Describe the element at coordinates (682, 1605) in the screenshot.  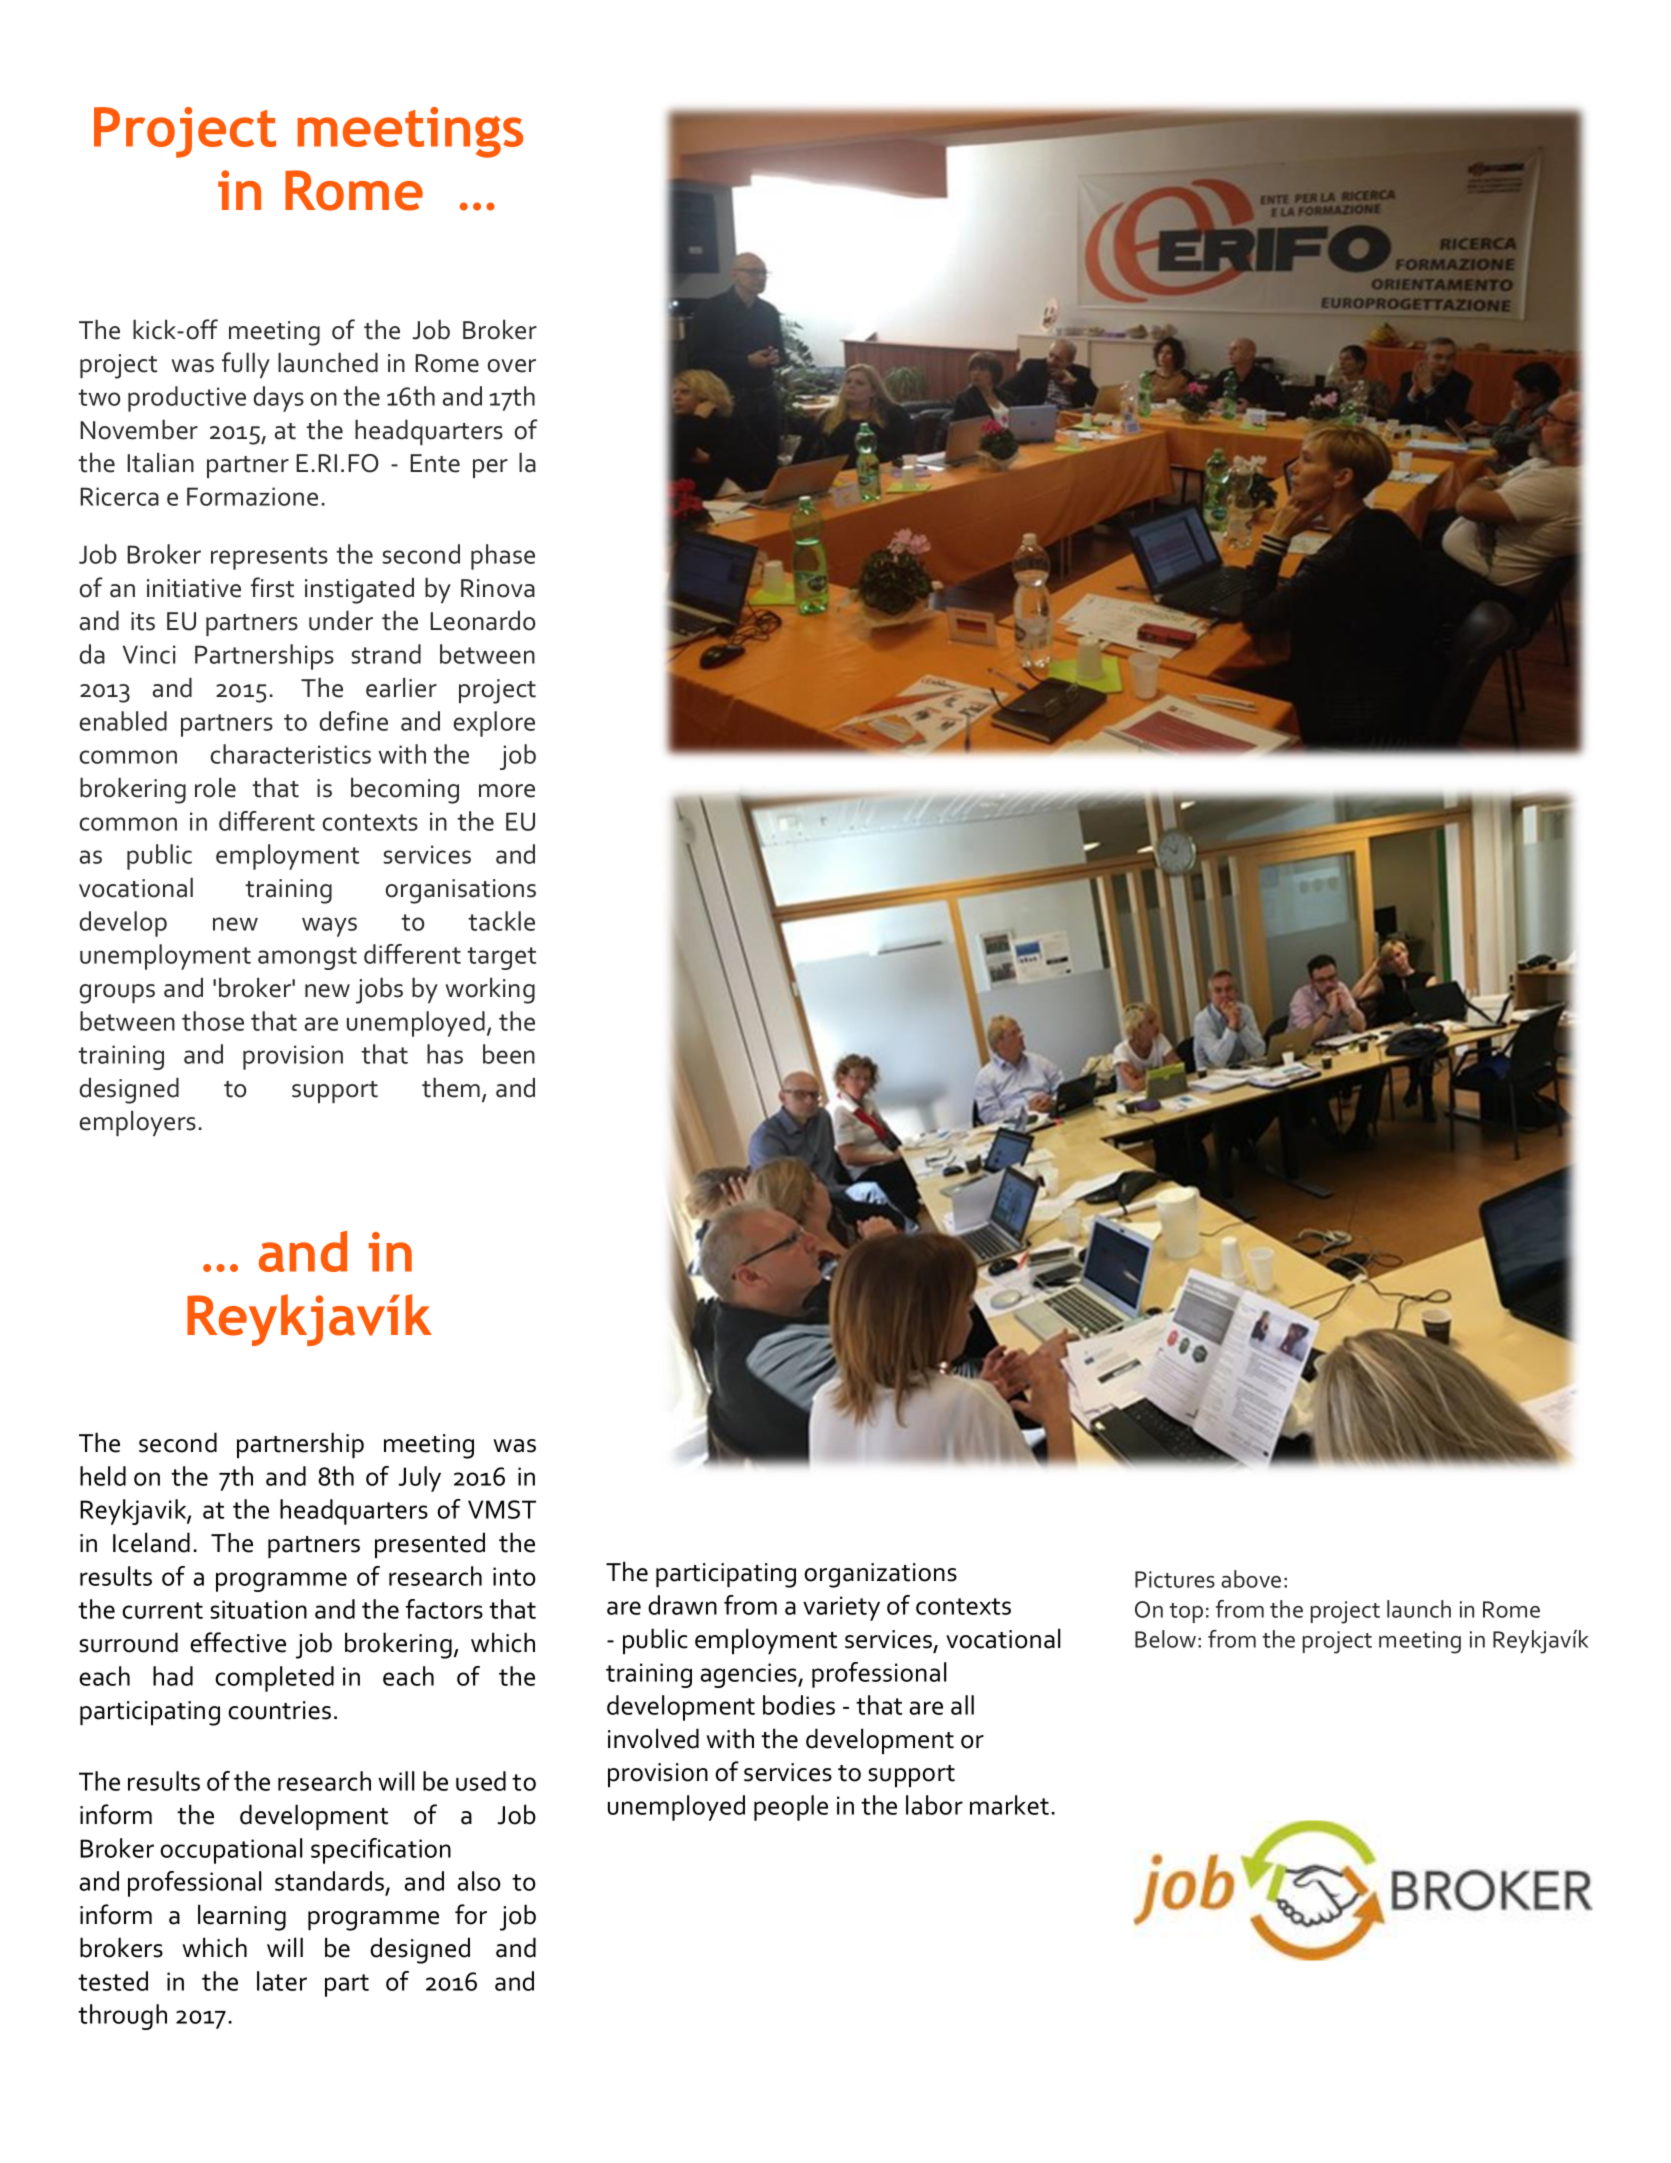
I see `drawn` at that location.
